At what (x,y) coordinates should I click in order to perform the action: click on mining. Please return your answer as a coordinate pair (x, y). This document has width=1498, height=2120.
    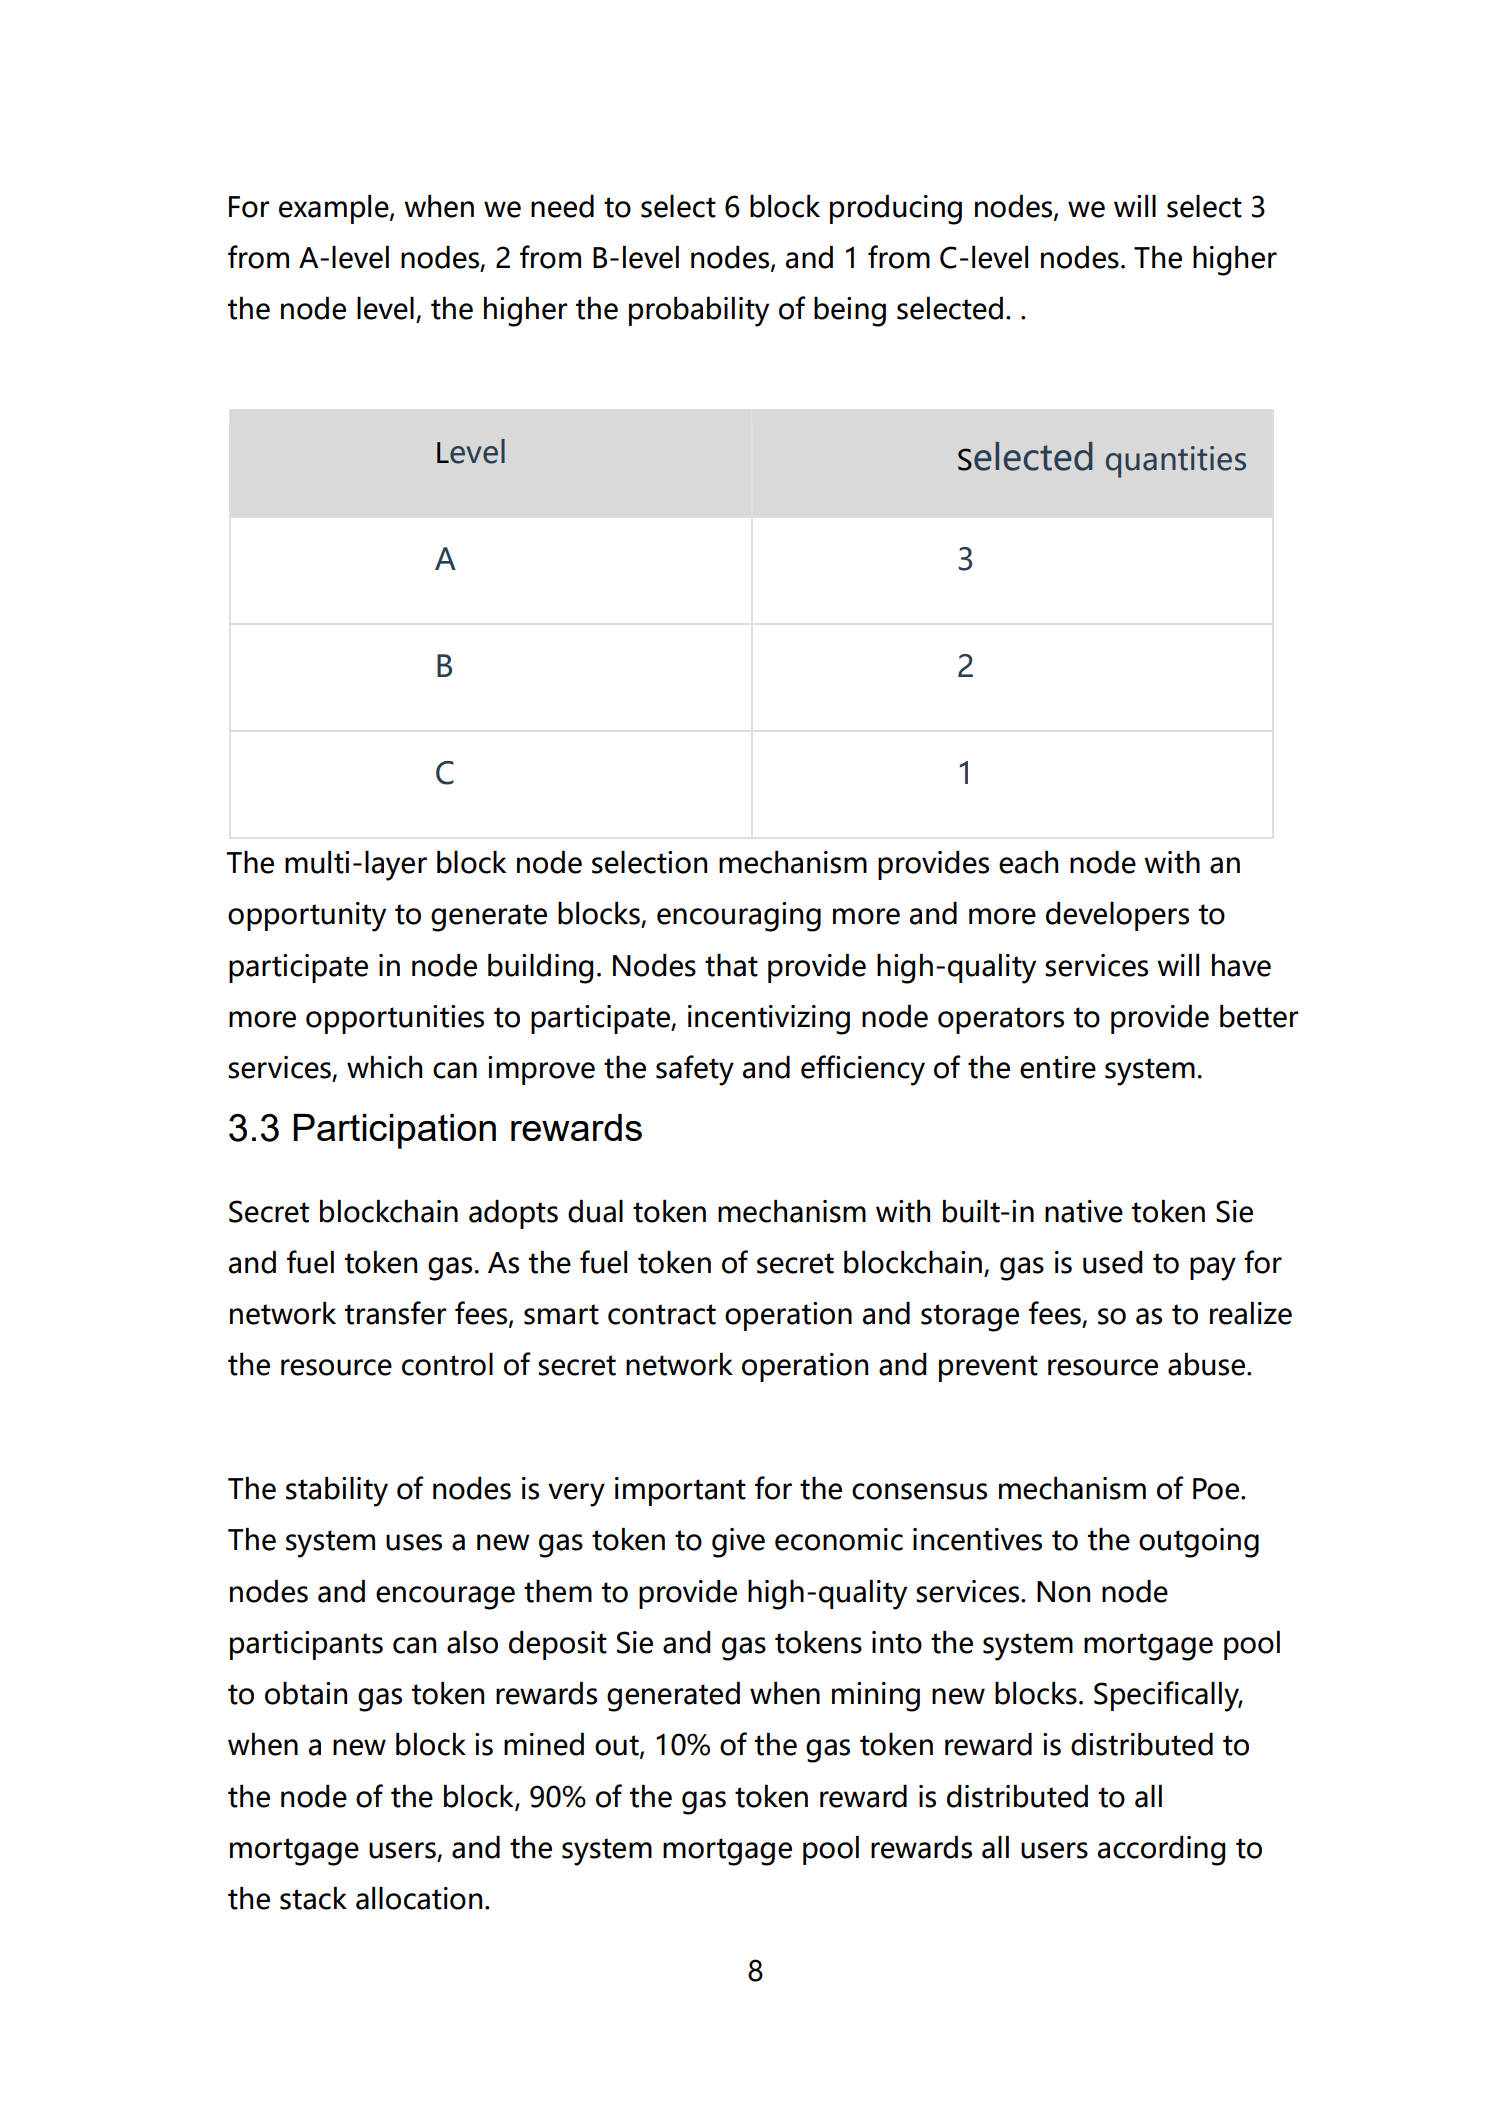
    Looking at the image, I should click on (876, 1697).
